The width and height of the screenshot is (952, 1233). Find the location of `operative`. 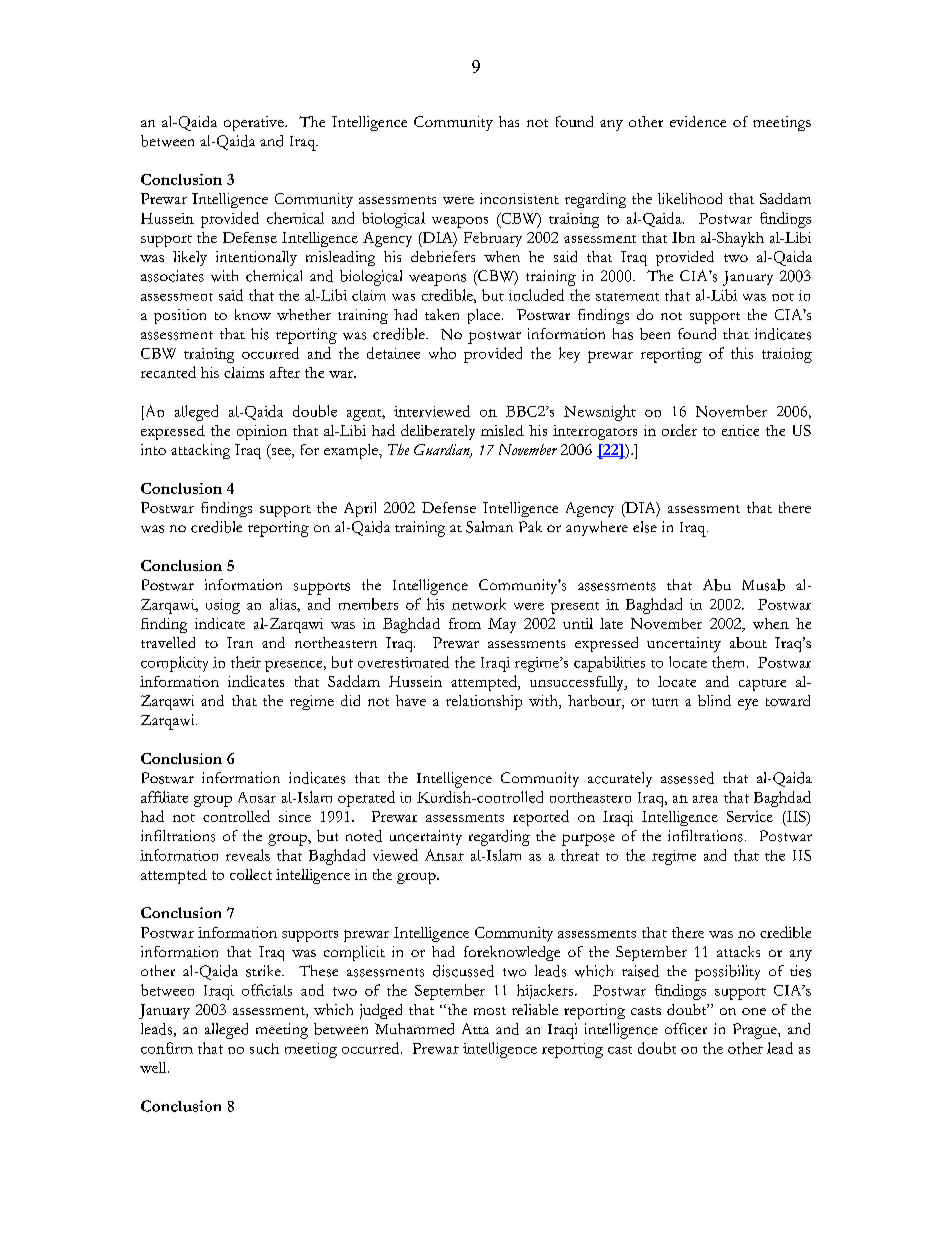

operative is located at coordinates (255, 123).
